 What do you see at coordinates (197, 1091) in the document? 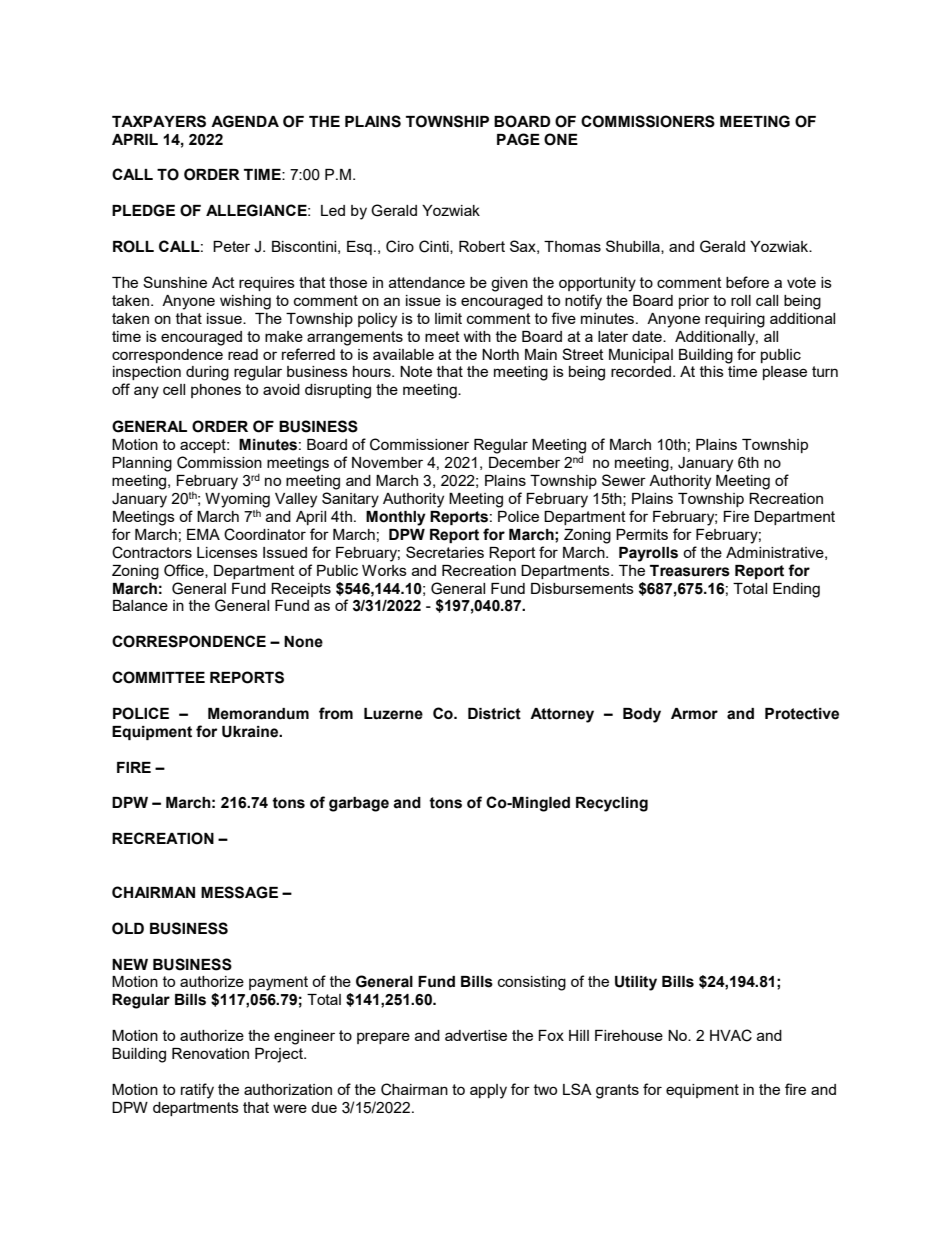
I see `ratify` at bounding box center [197, 1091].
